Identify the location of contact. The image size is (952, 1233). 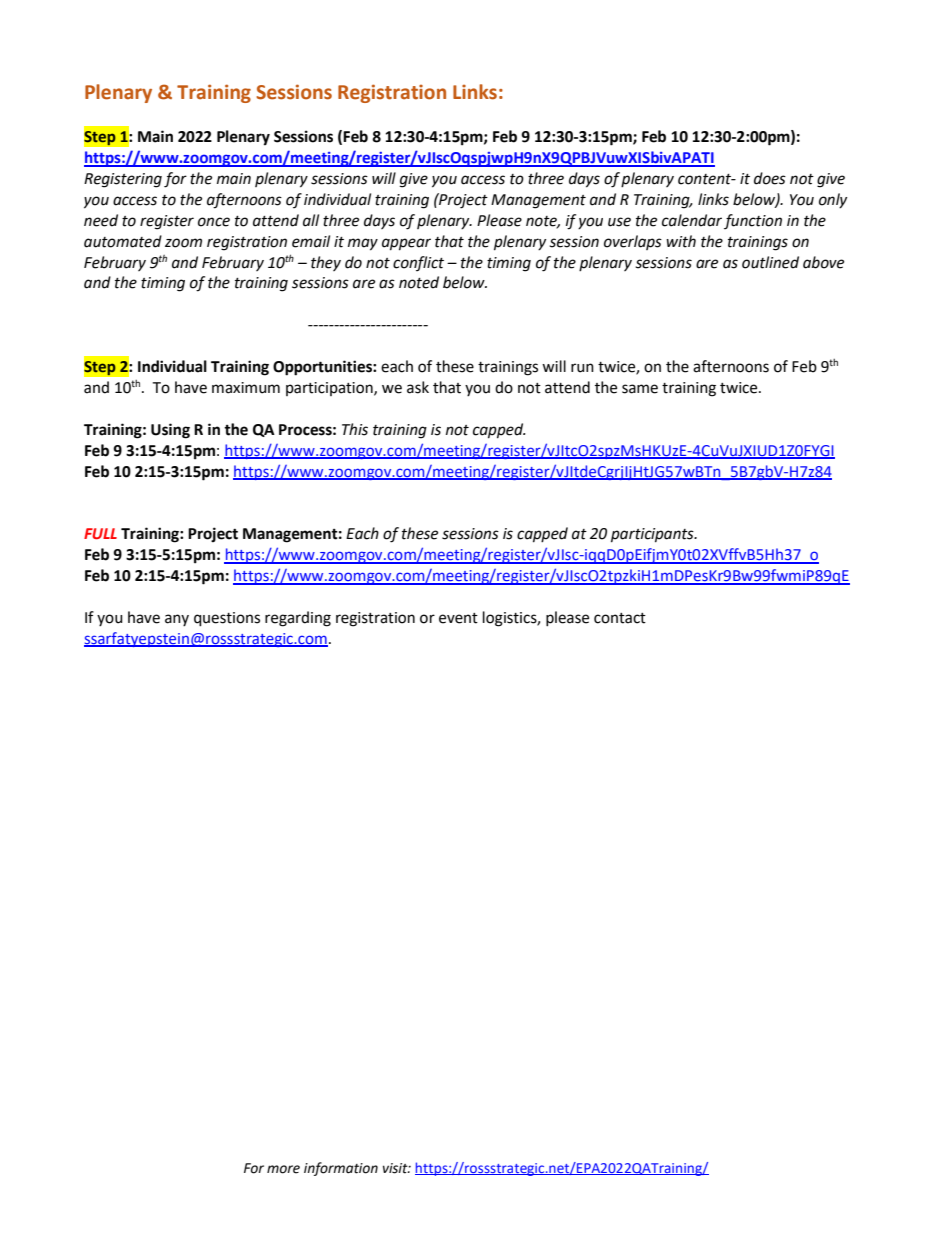
(620, 618).
